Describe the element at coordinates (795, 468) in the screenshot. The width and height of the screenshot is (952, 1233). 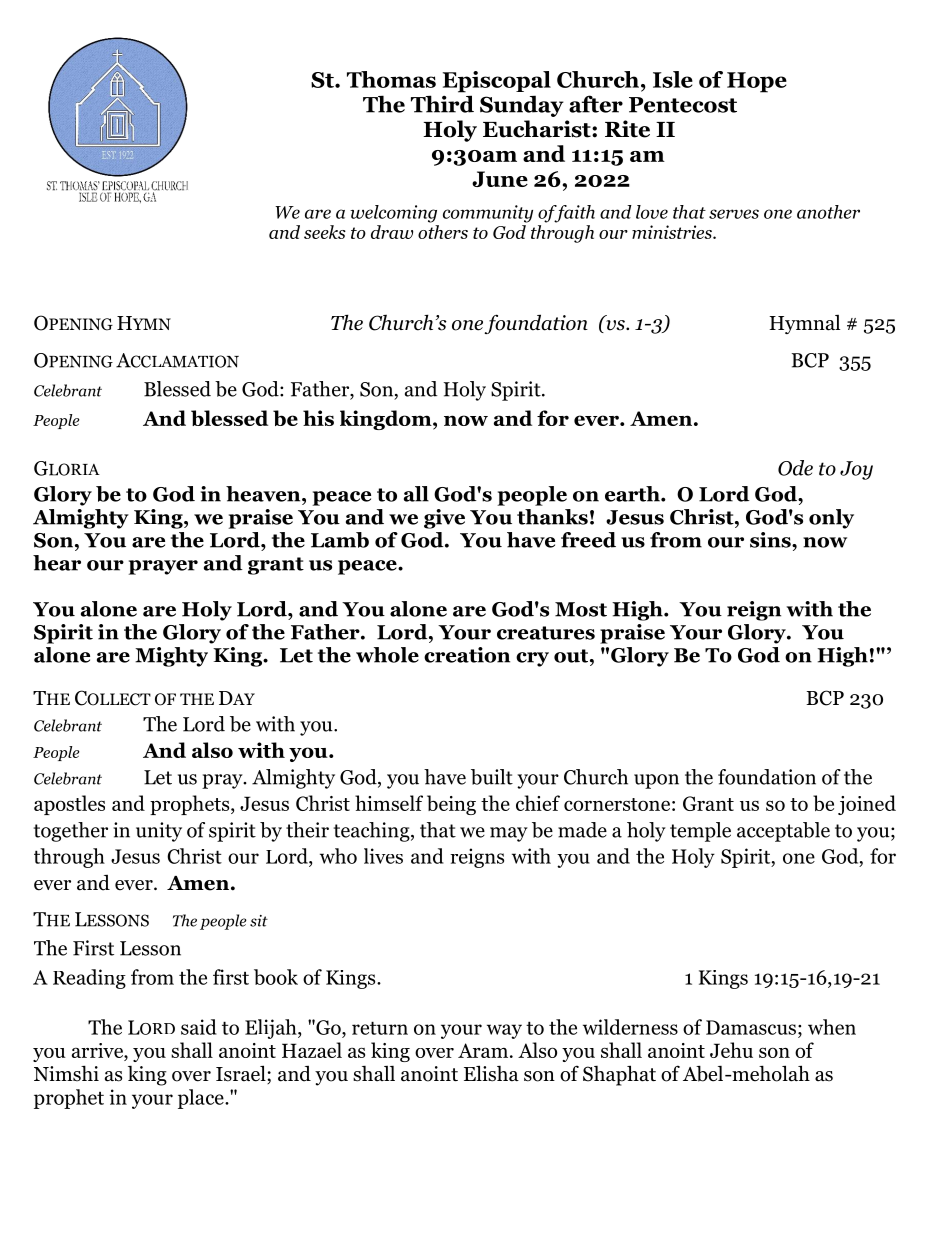
I see `Ode` at that location.
